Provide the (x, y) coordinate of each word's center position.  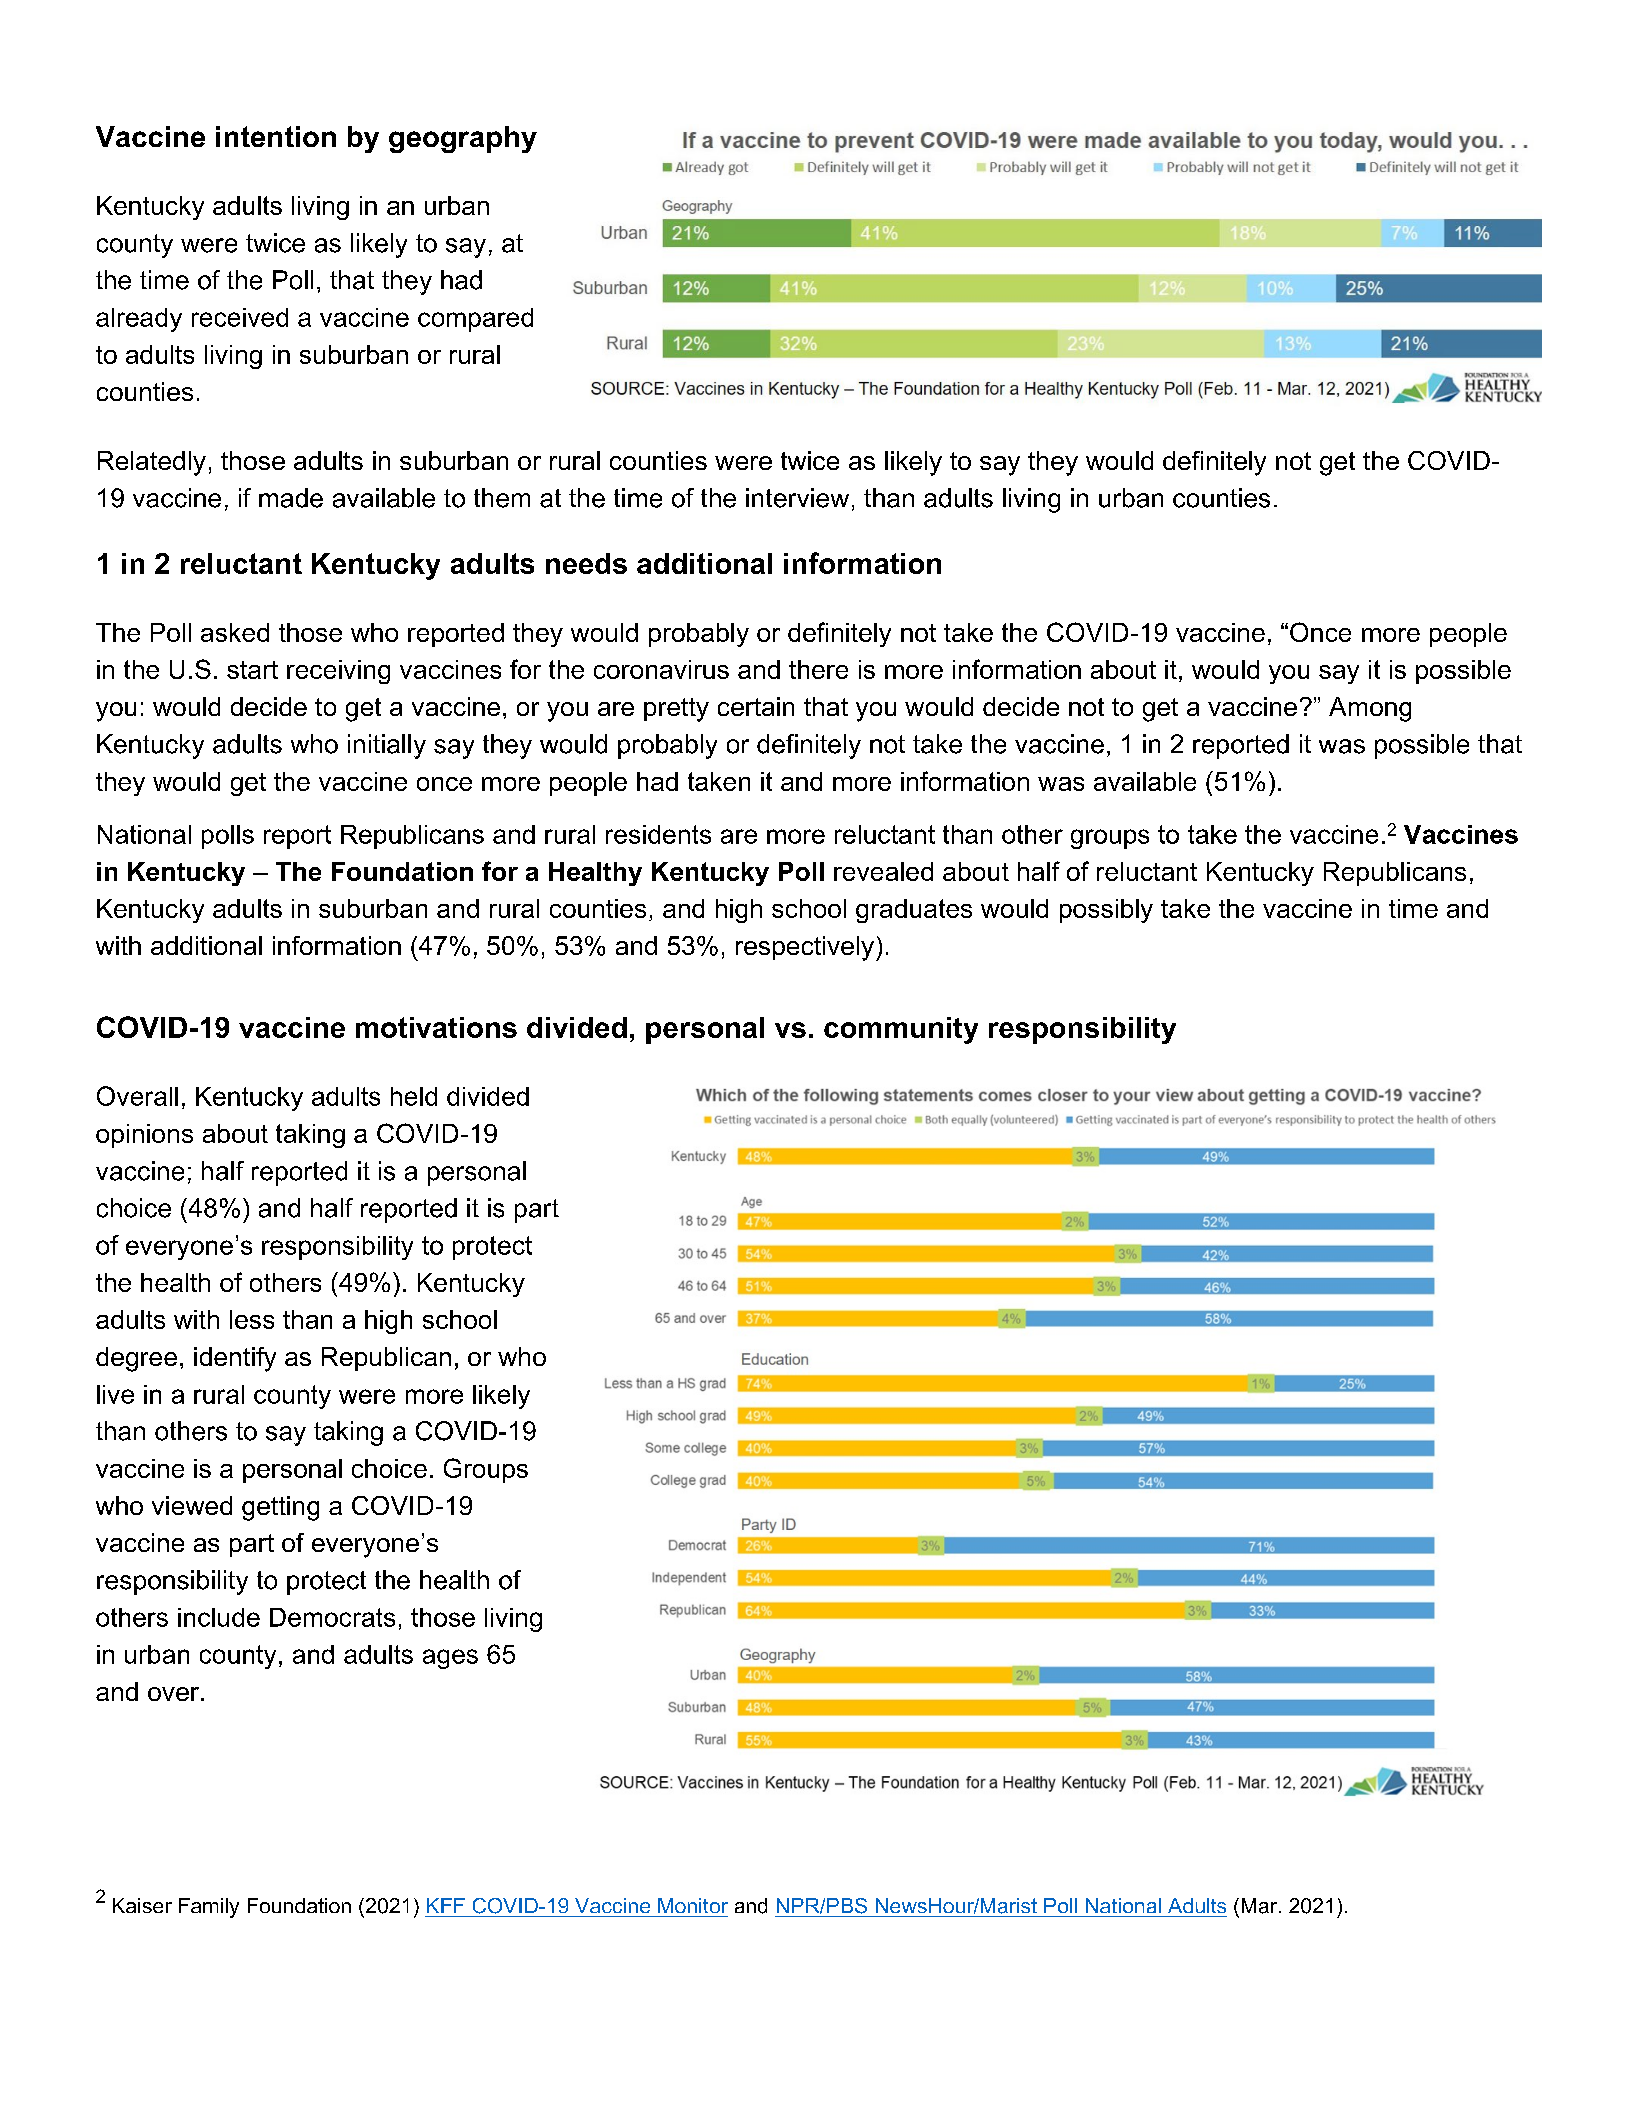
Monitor (693, 1905)
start (252, 670)
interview (797, 498)
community (901, 1030)
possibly (1106, 911)
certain (756, 706)
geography (463, 139)
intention (276, 136)
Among (1370, 709)
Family (209, 1908)
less (252, 1319)
